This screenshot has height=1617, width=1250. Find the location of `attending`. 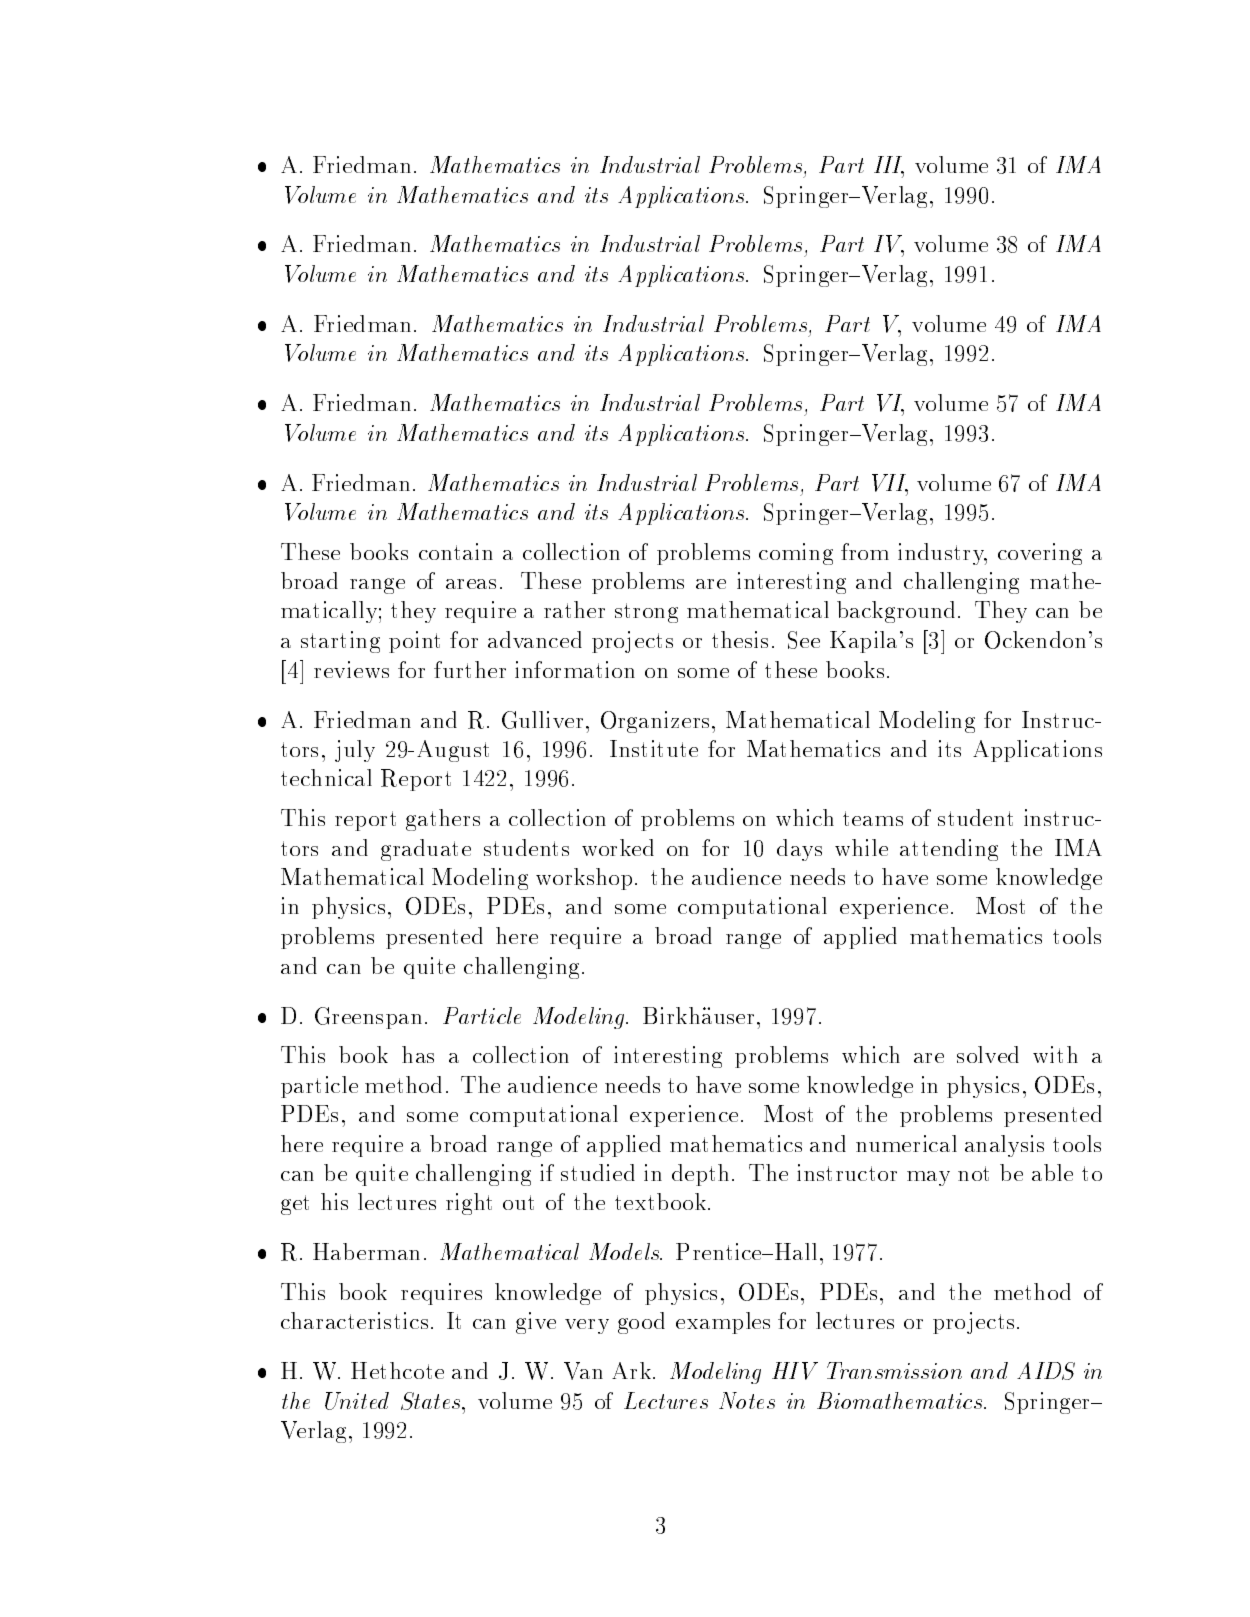

attending is located at coordinates (949, 850).
